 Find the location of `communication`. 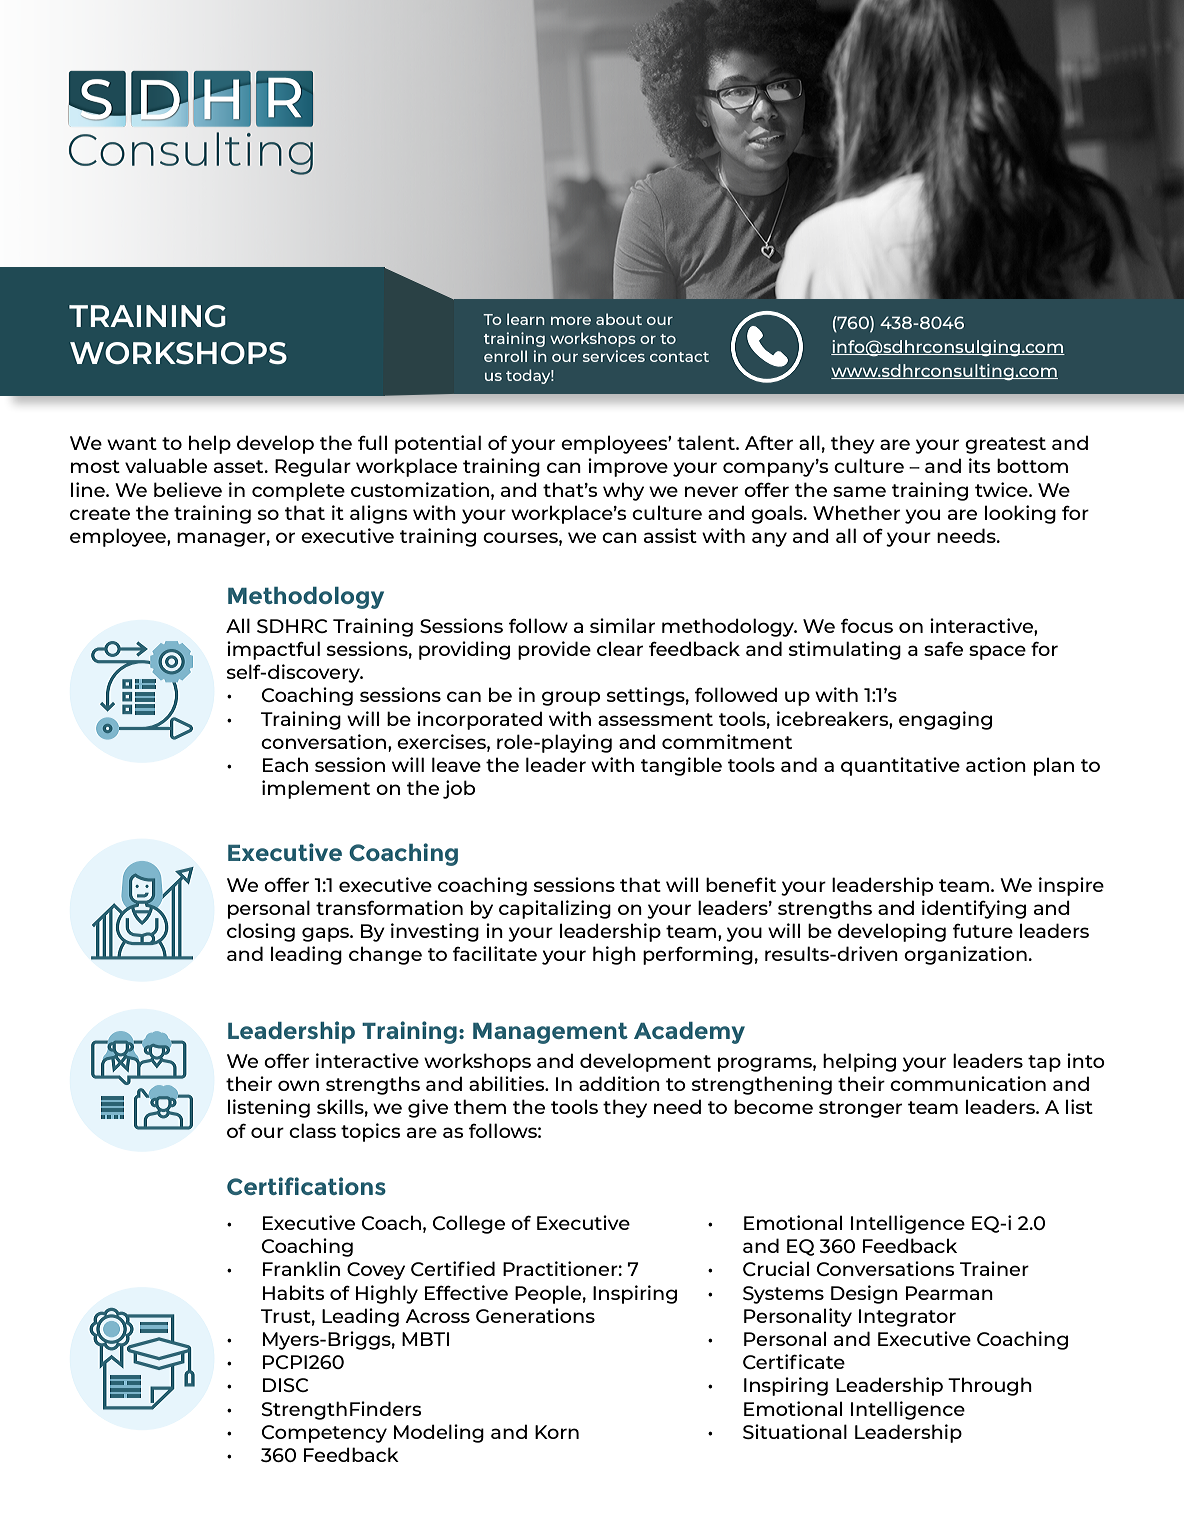

communication is located at coordinates (968, 1083).
